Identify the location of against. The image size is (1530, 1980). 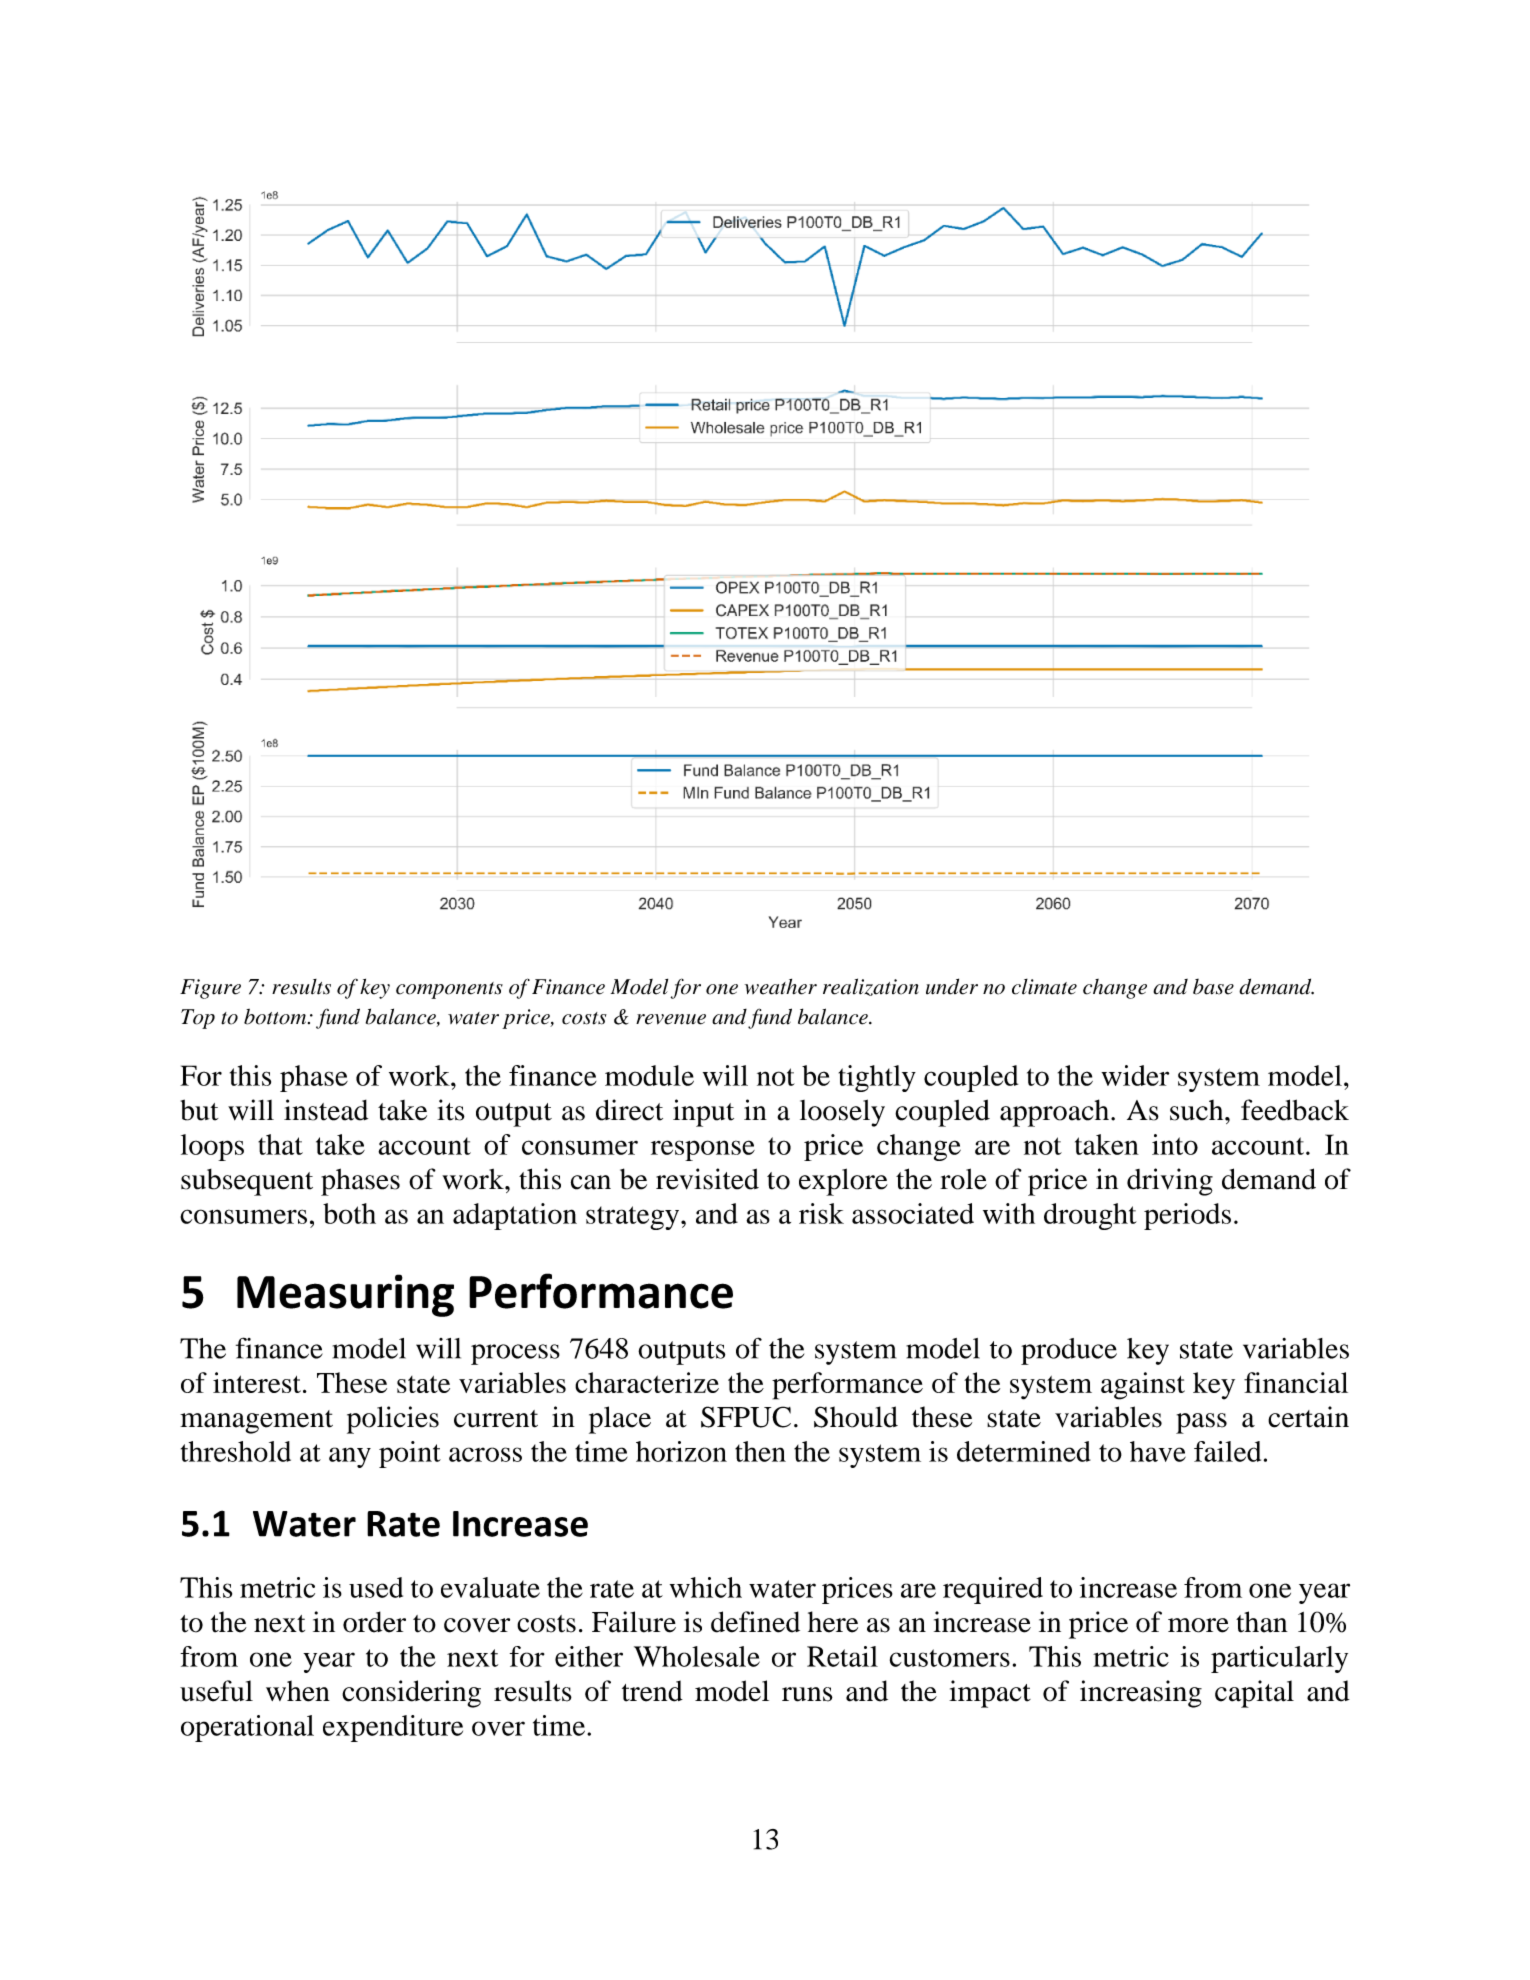
(1143, 1386).
